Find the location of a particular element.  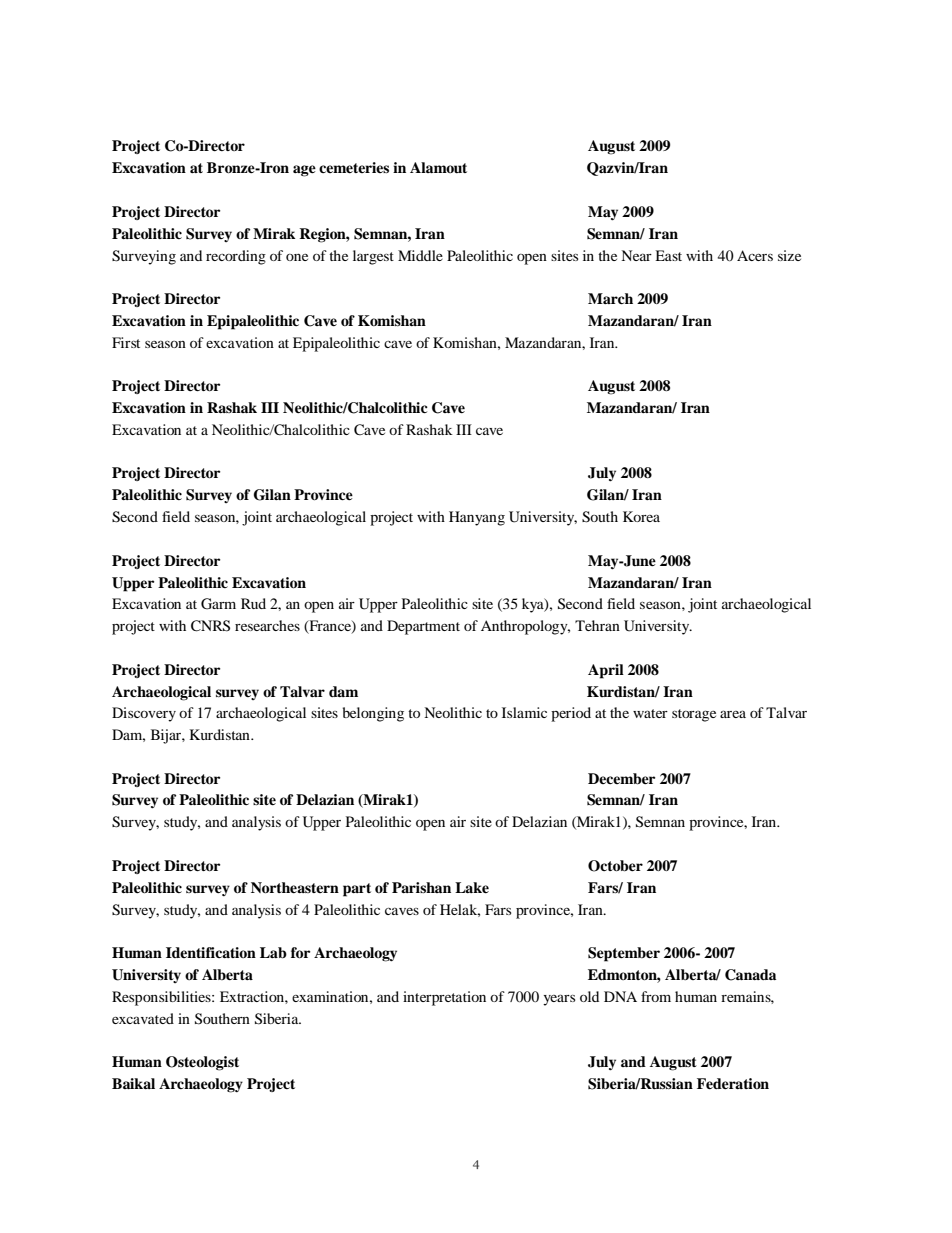

Baikal is located at coordinates (133, 1083).
